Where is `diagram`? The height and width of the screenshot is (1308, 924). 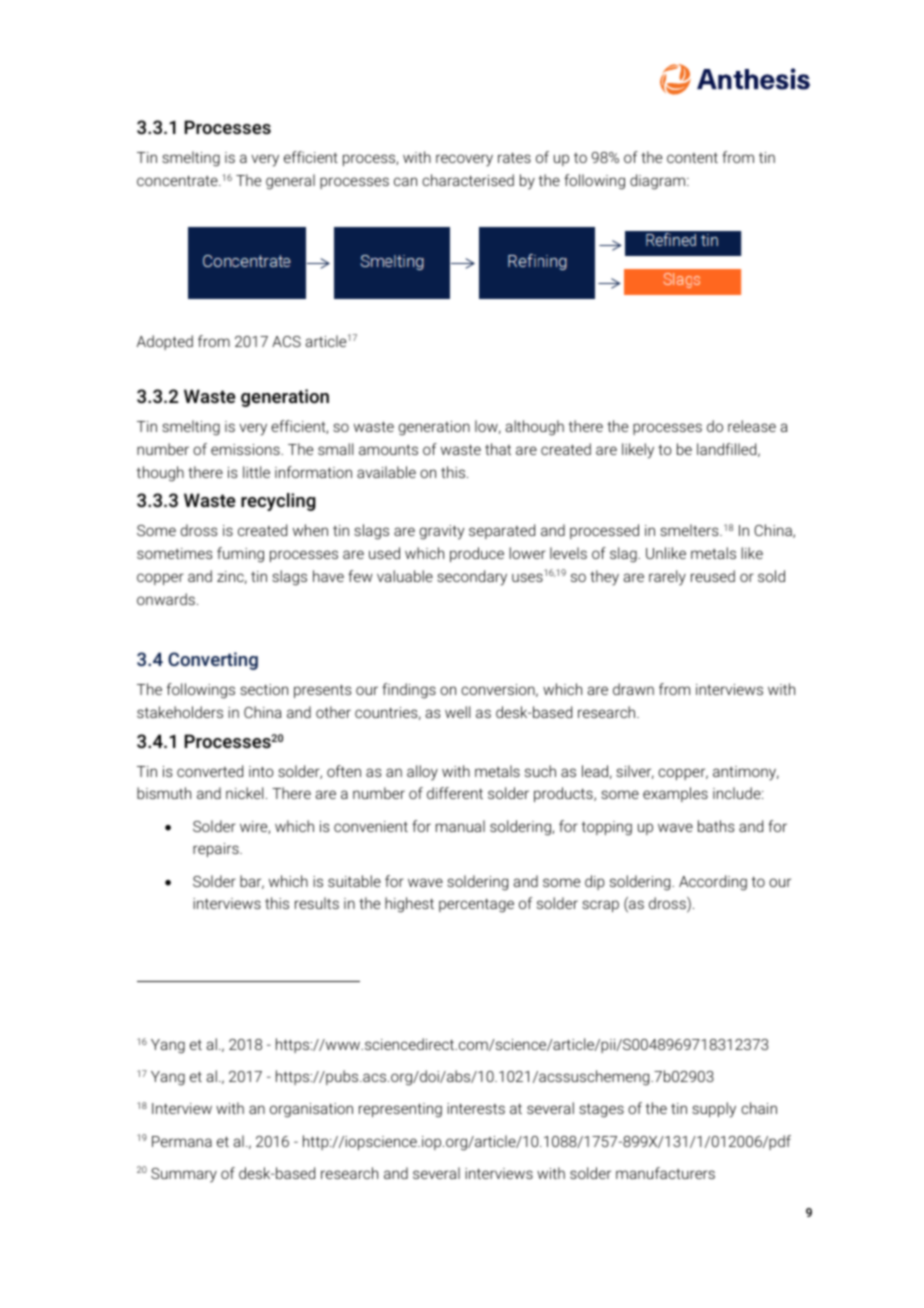
diagram is located at coordinates (657, 182).
